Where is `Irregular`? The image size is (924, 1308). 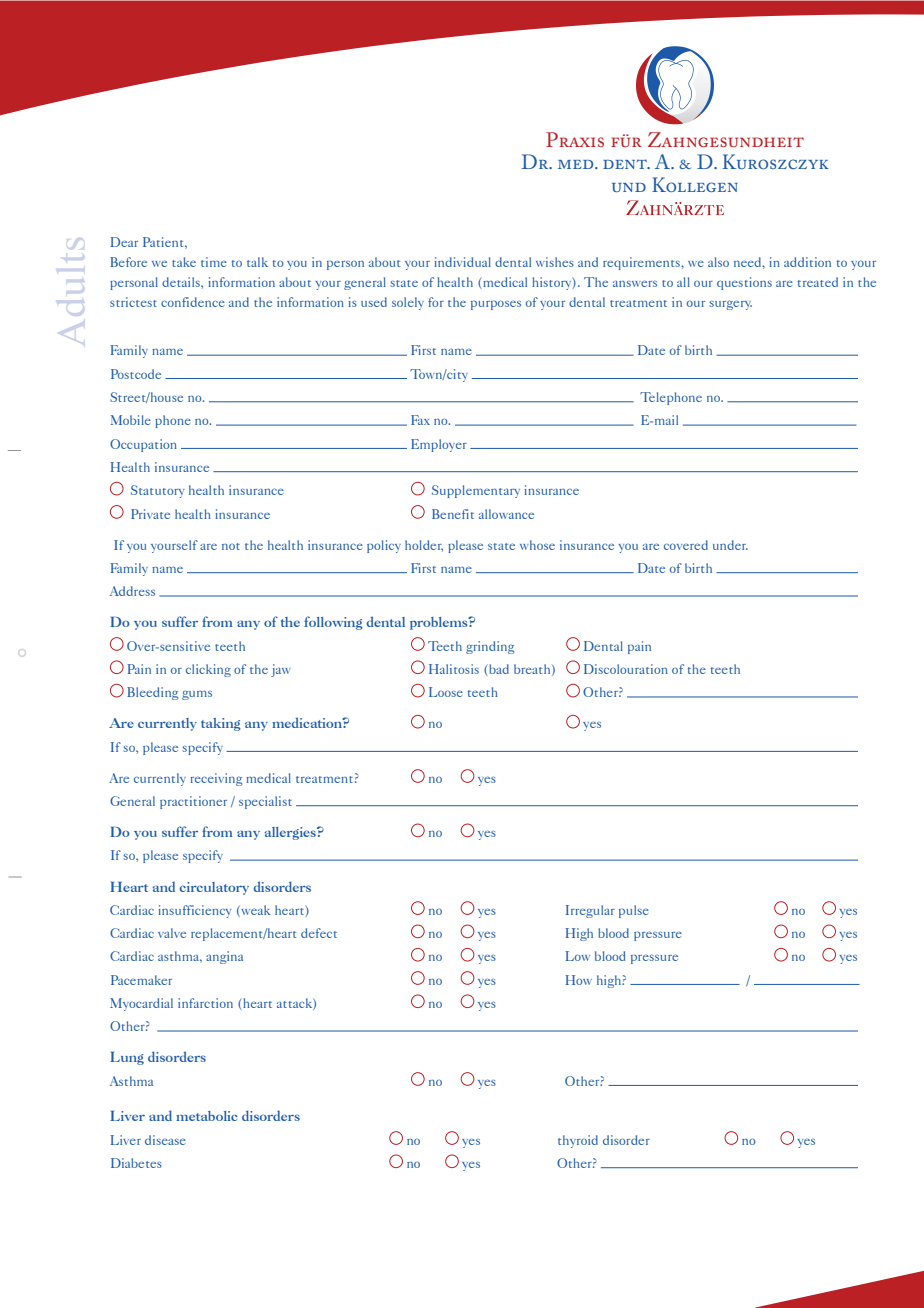
Irregular is located at coordinates (590, 911).
